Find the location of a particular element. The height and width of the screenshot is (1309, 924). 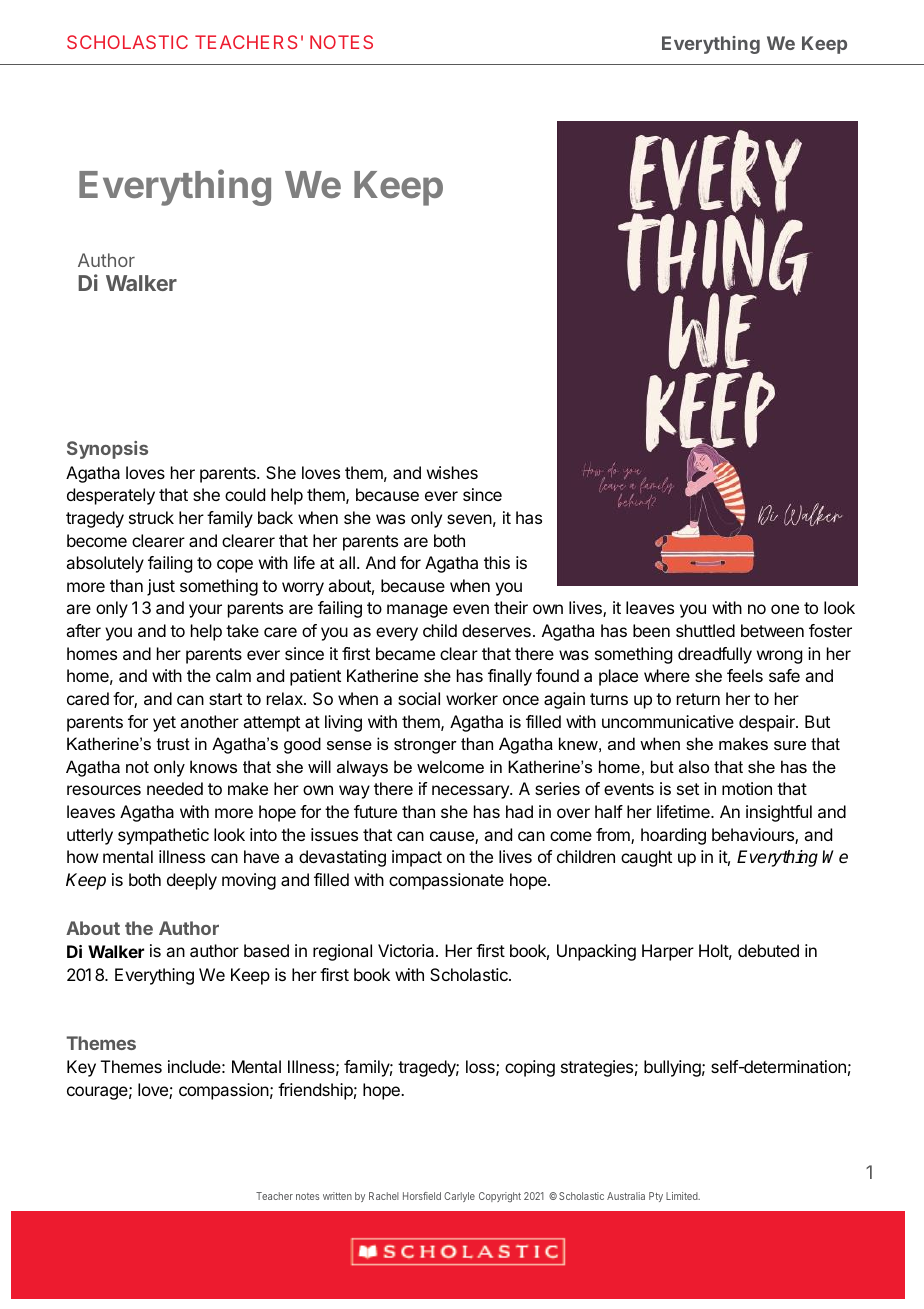

insightful is located at coordinates (779, 813).
